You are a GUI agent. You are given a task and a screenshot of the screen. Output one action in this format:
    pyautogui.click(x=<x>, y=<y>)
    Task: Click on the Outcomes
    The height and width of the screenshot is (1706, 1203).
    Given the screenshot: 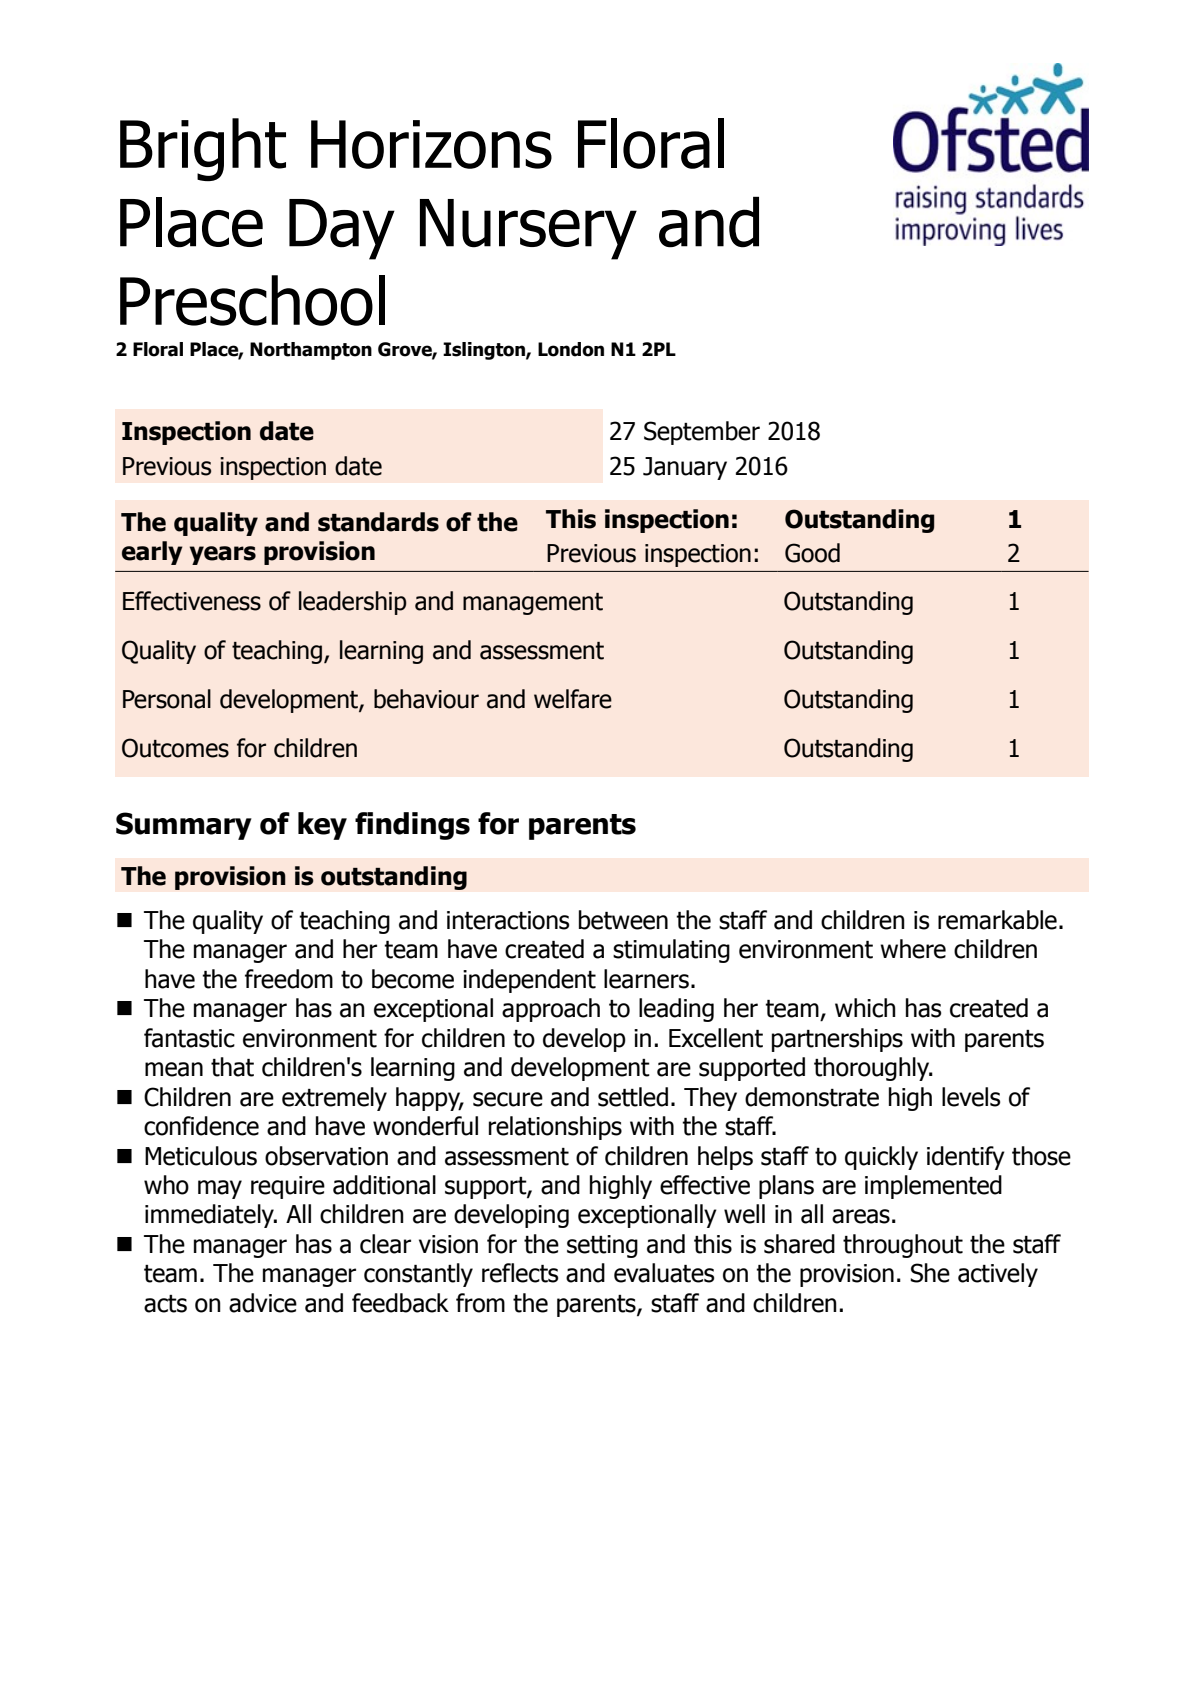 What is the action you would take?
    pyautogui.click(x=175, y=748)
